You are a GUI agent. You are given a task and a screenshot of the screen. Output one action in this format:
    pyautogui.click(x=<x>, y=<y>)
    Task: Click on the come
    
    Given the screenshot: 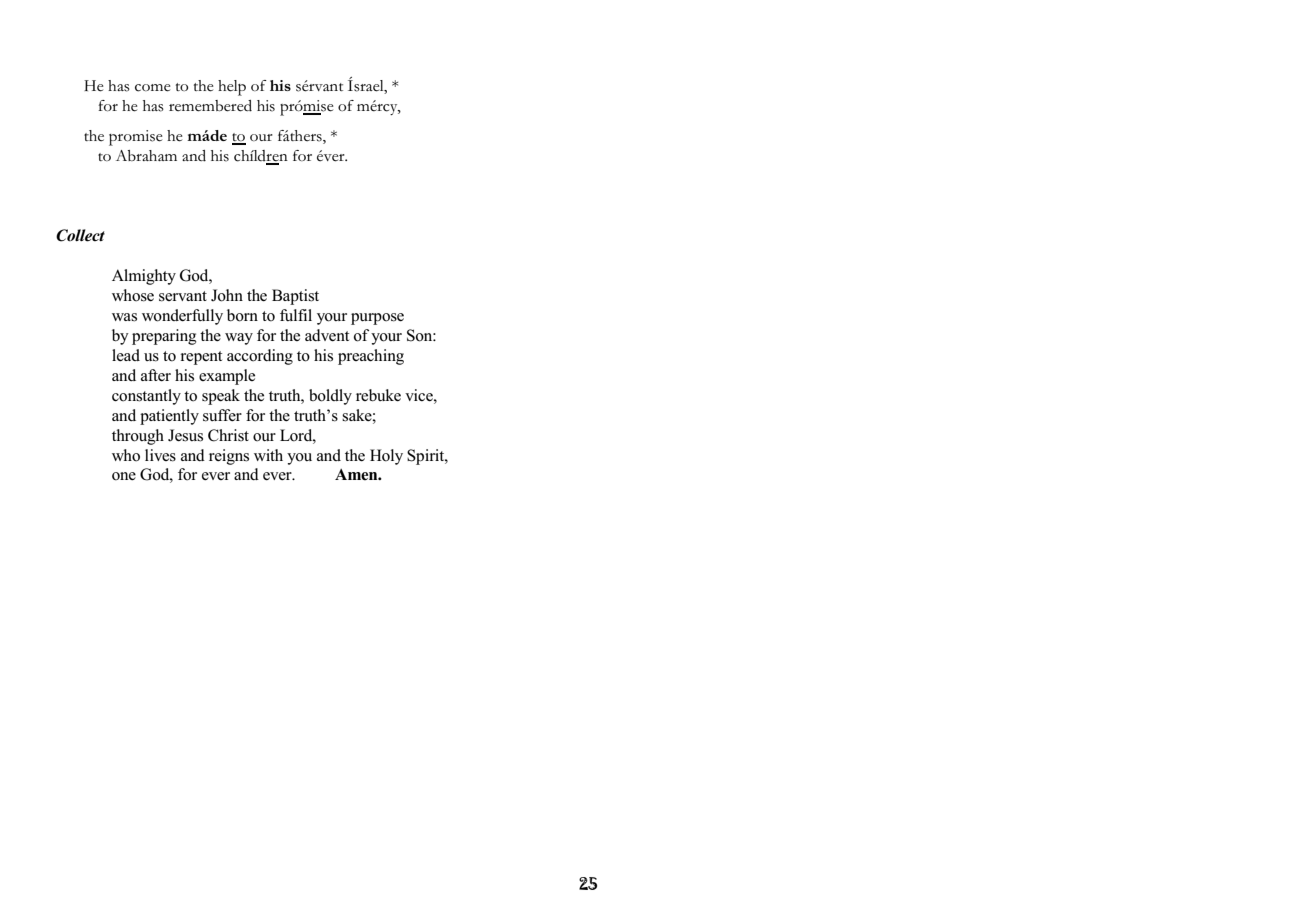 What is the action you would take?
    pyautogui.click(x=153, y=88)
